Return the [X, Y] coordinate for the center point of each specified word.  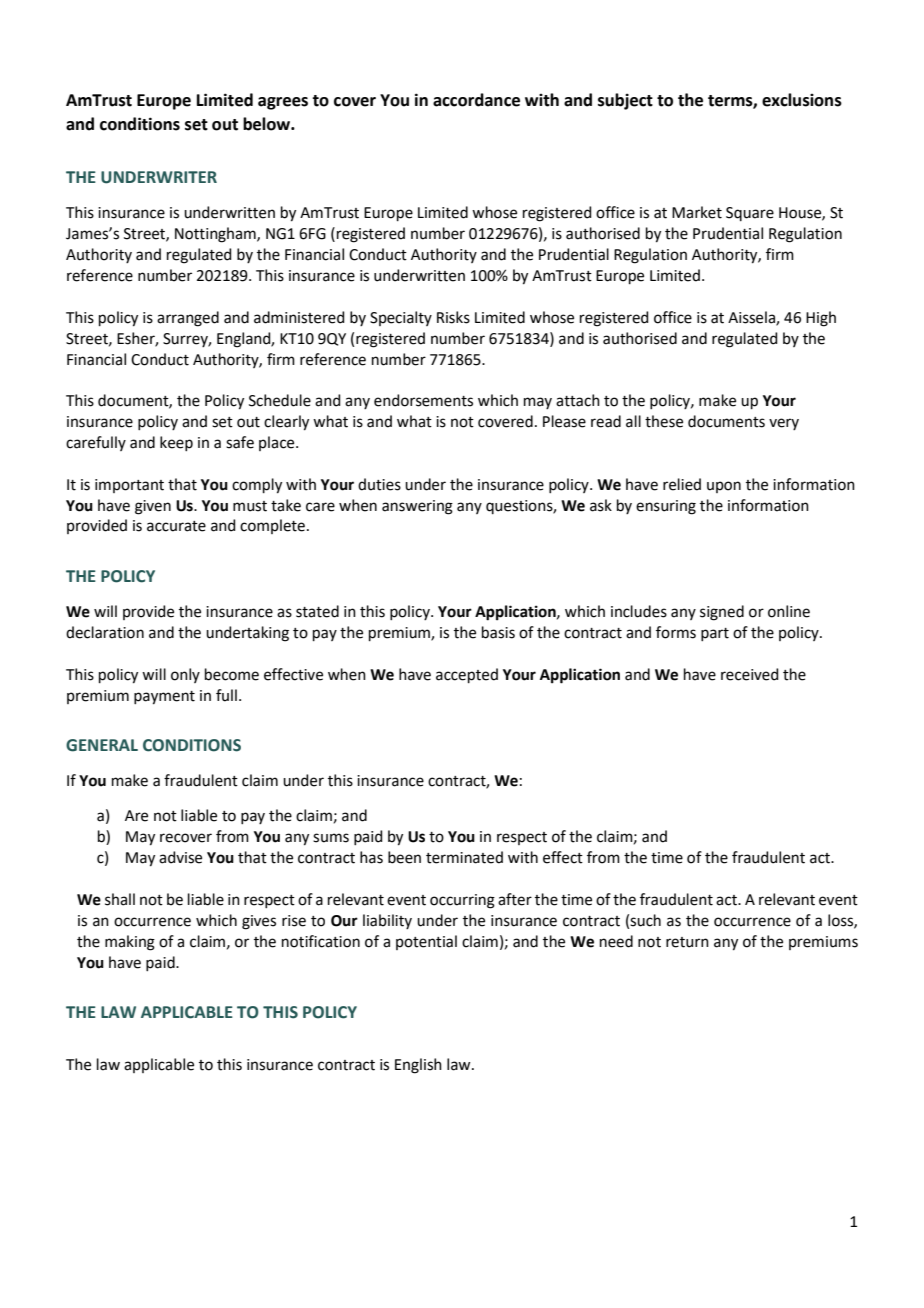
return [687, 942]
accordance [476, 100]
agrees [283, 103]
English [418, 1066]
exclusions [802, 100]
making [130, 943]
